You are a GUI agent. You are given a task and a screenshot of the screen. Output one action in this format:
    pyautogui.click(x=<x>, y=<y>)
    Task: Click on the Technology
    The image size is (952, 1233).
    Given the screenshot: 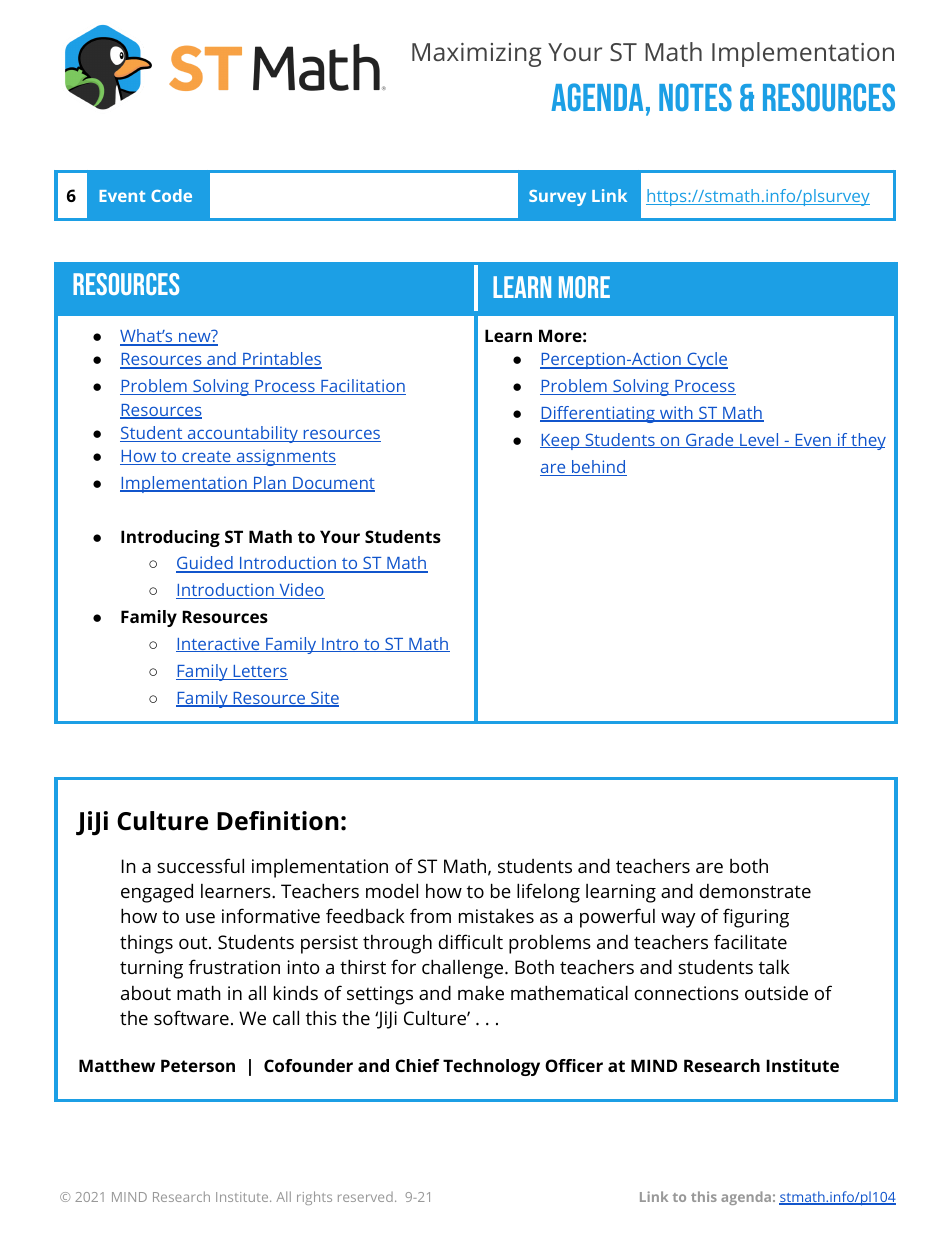 What is the action you would take?
    pyautogui.click(x=491, y=1067)
